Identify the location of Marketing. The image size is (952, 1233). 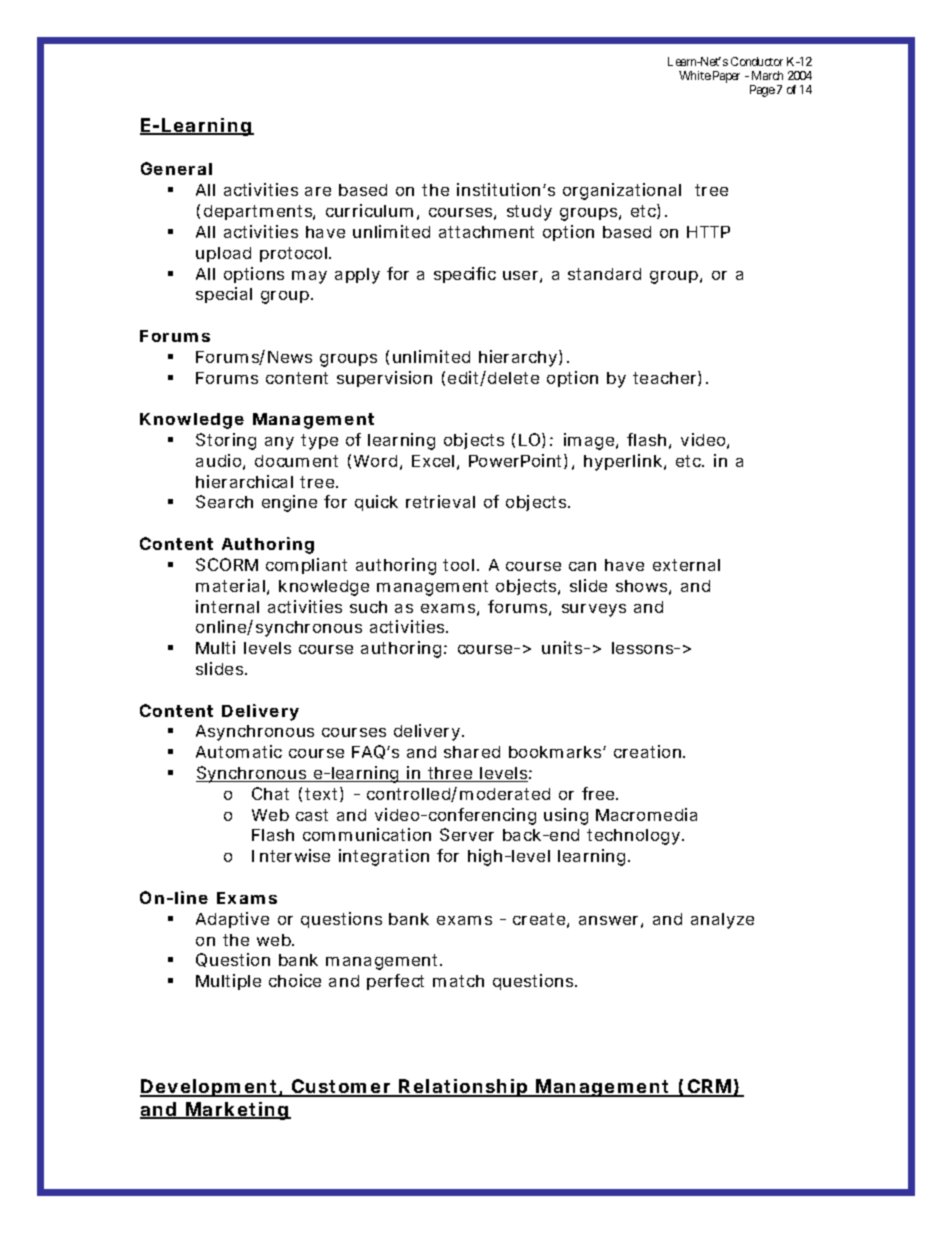
(238, 1111).
